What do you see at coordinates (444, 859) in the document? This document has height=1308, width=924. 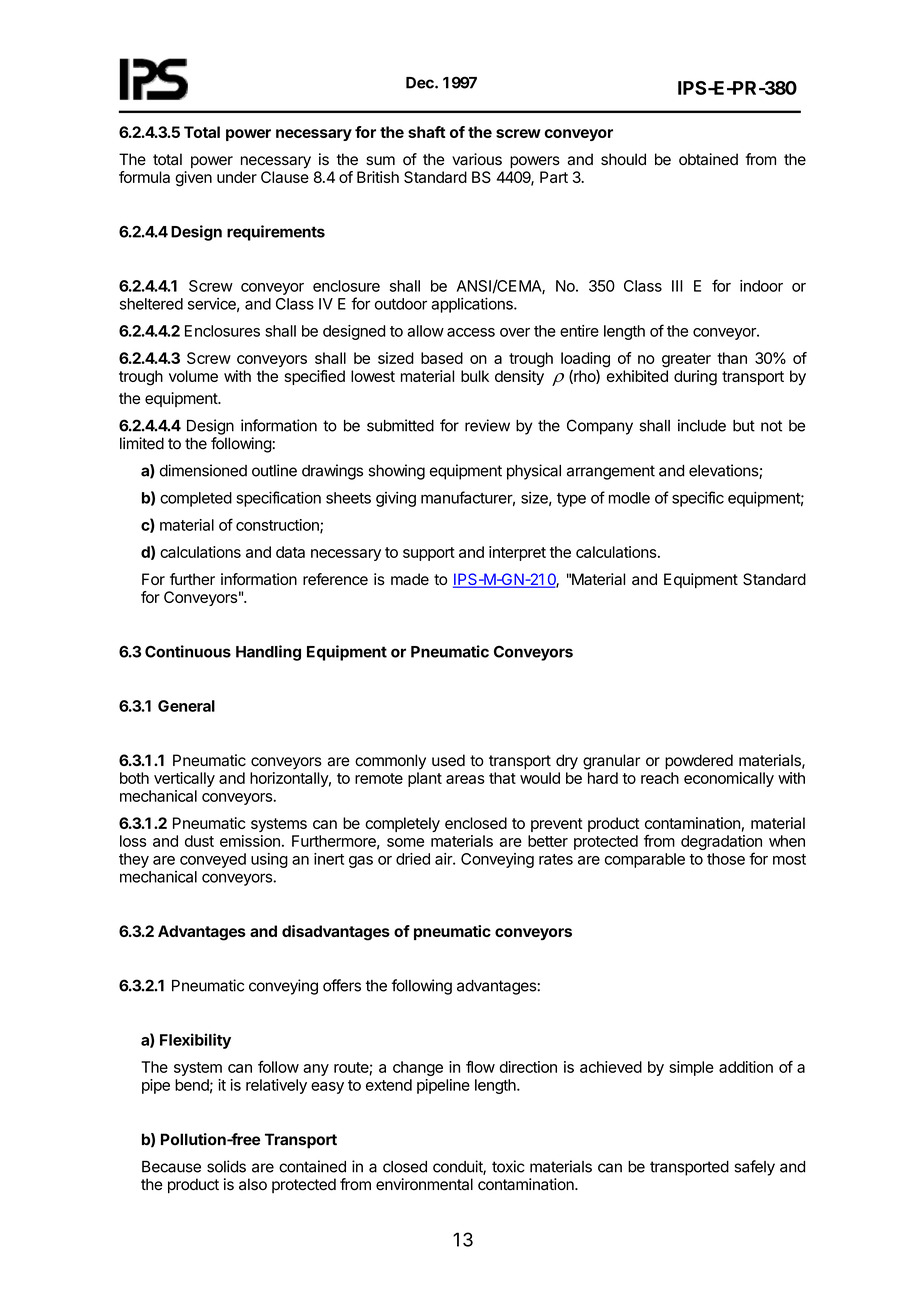 I see `air` at bounding box center [444, 859].
